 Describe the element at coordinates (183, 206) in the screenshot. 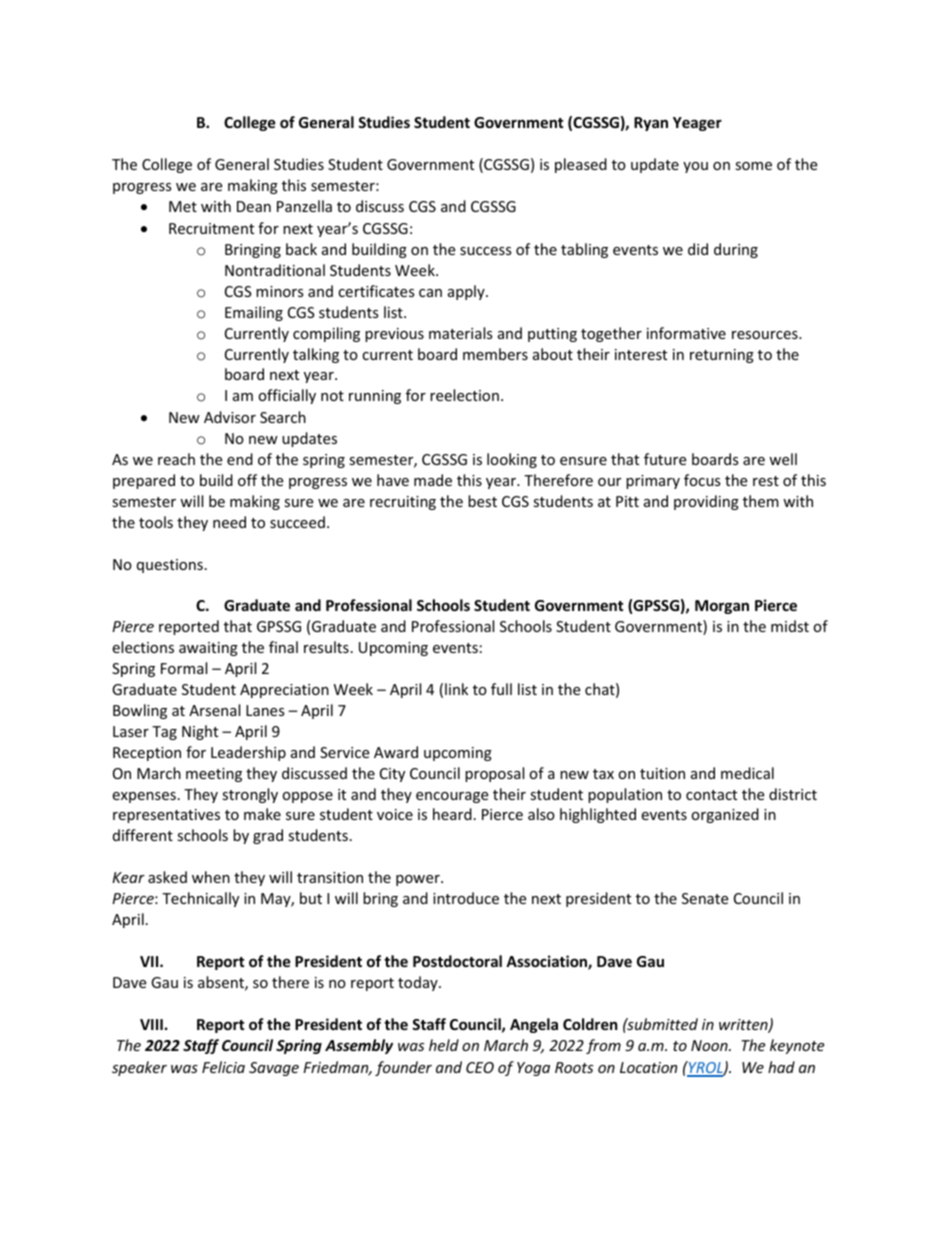

I see `Met` at that location.
